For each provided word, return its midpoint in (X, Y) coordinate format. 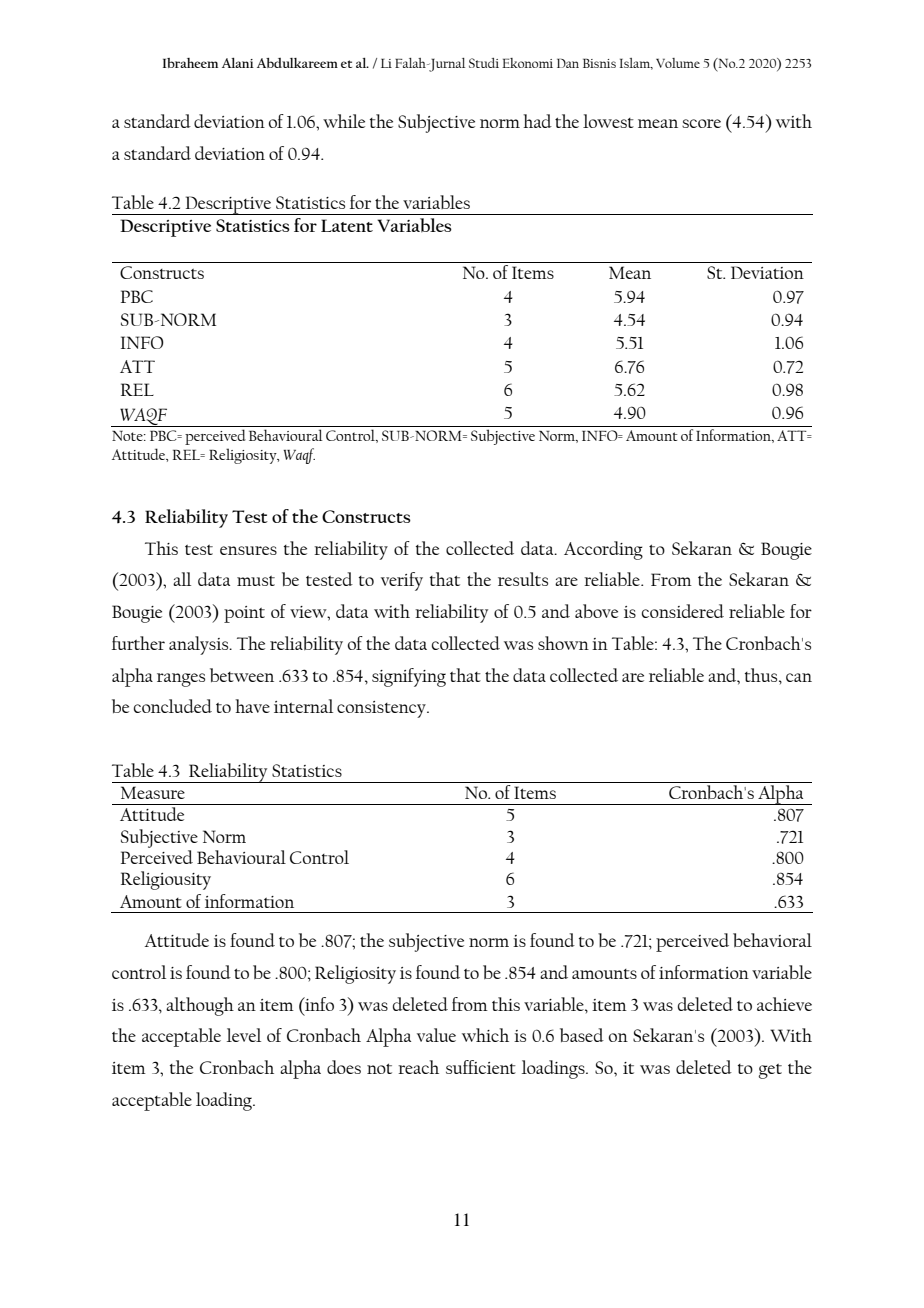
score (701, 123)
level (244, 1035)
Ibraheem (190, 63)
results (523, 579)
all (182, 579)
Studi (484, 63)
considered (683, 611)
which (485, 1035)
